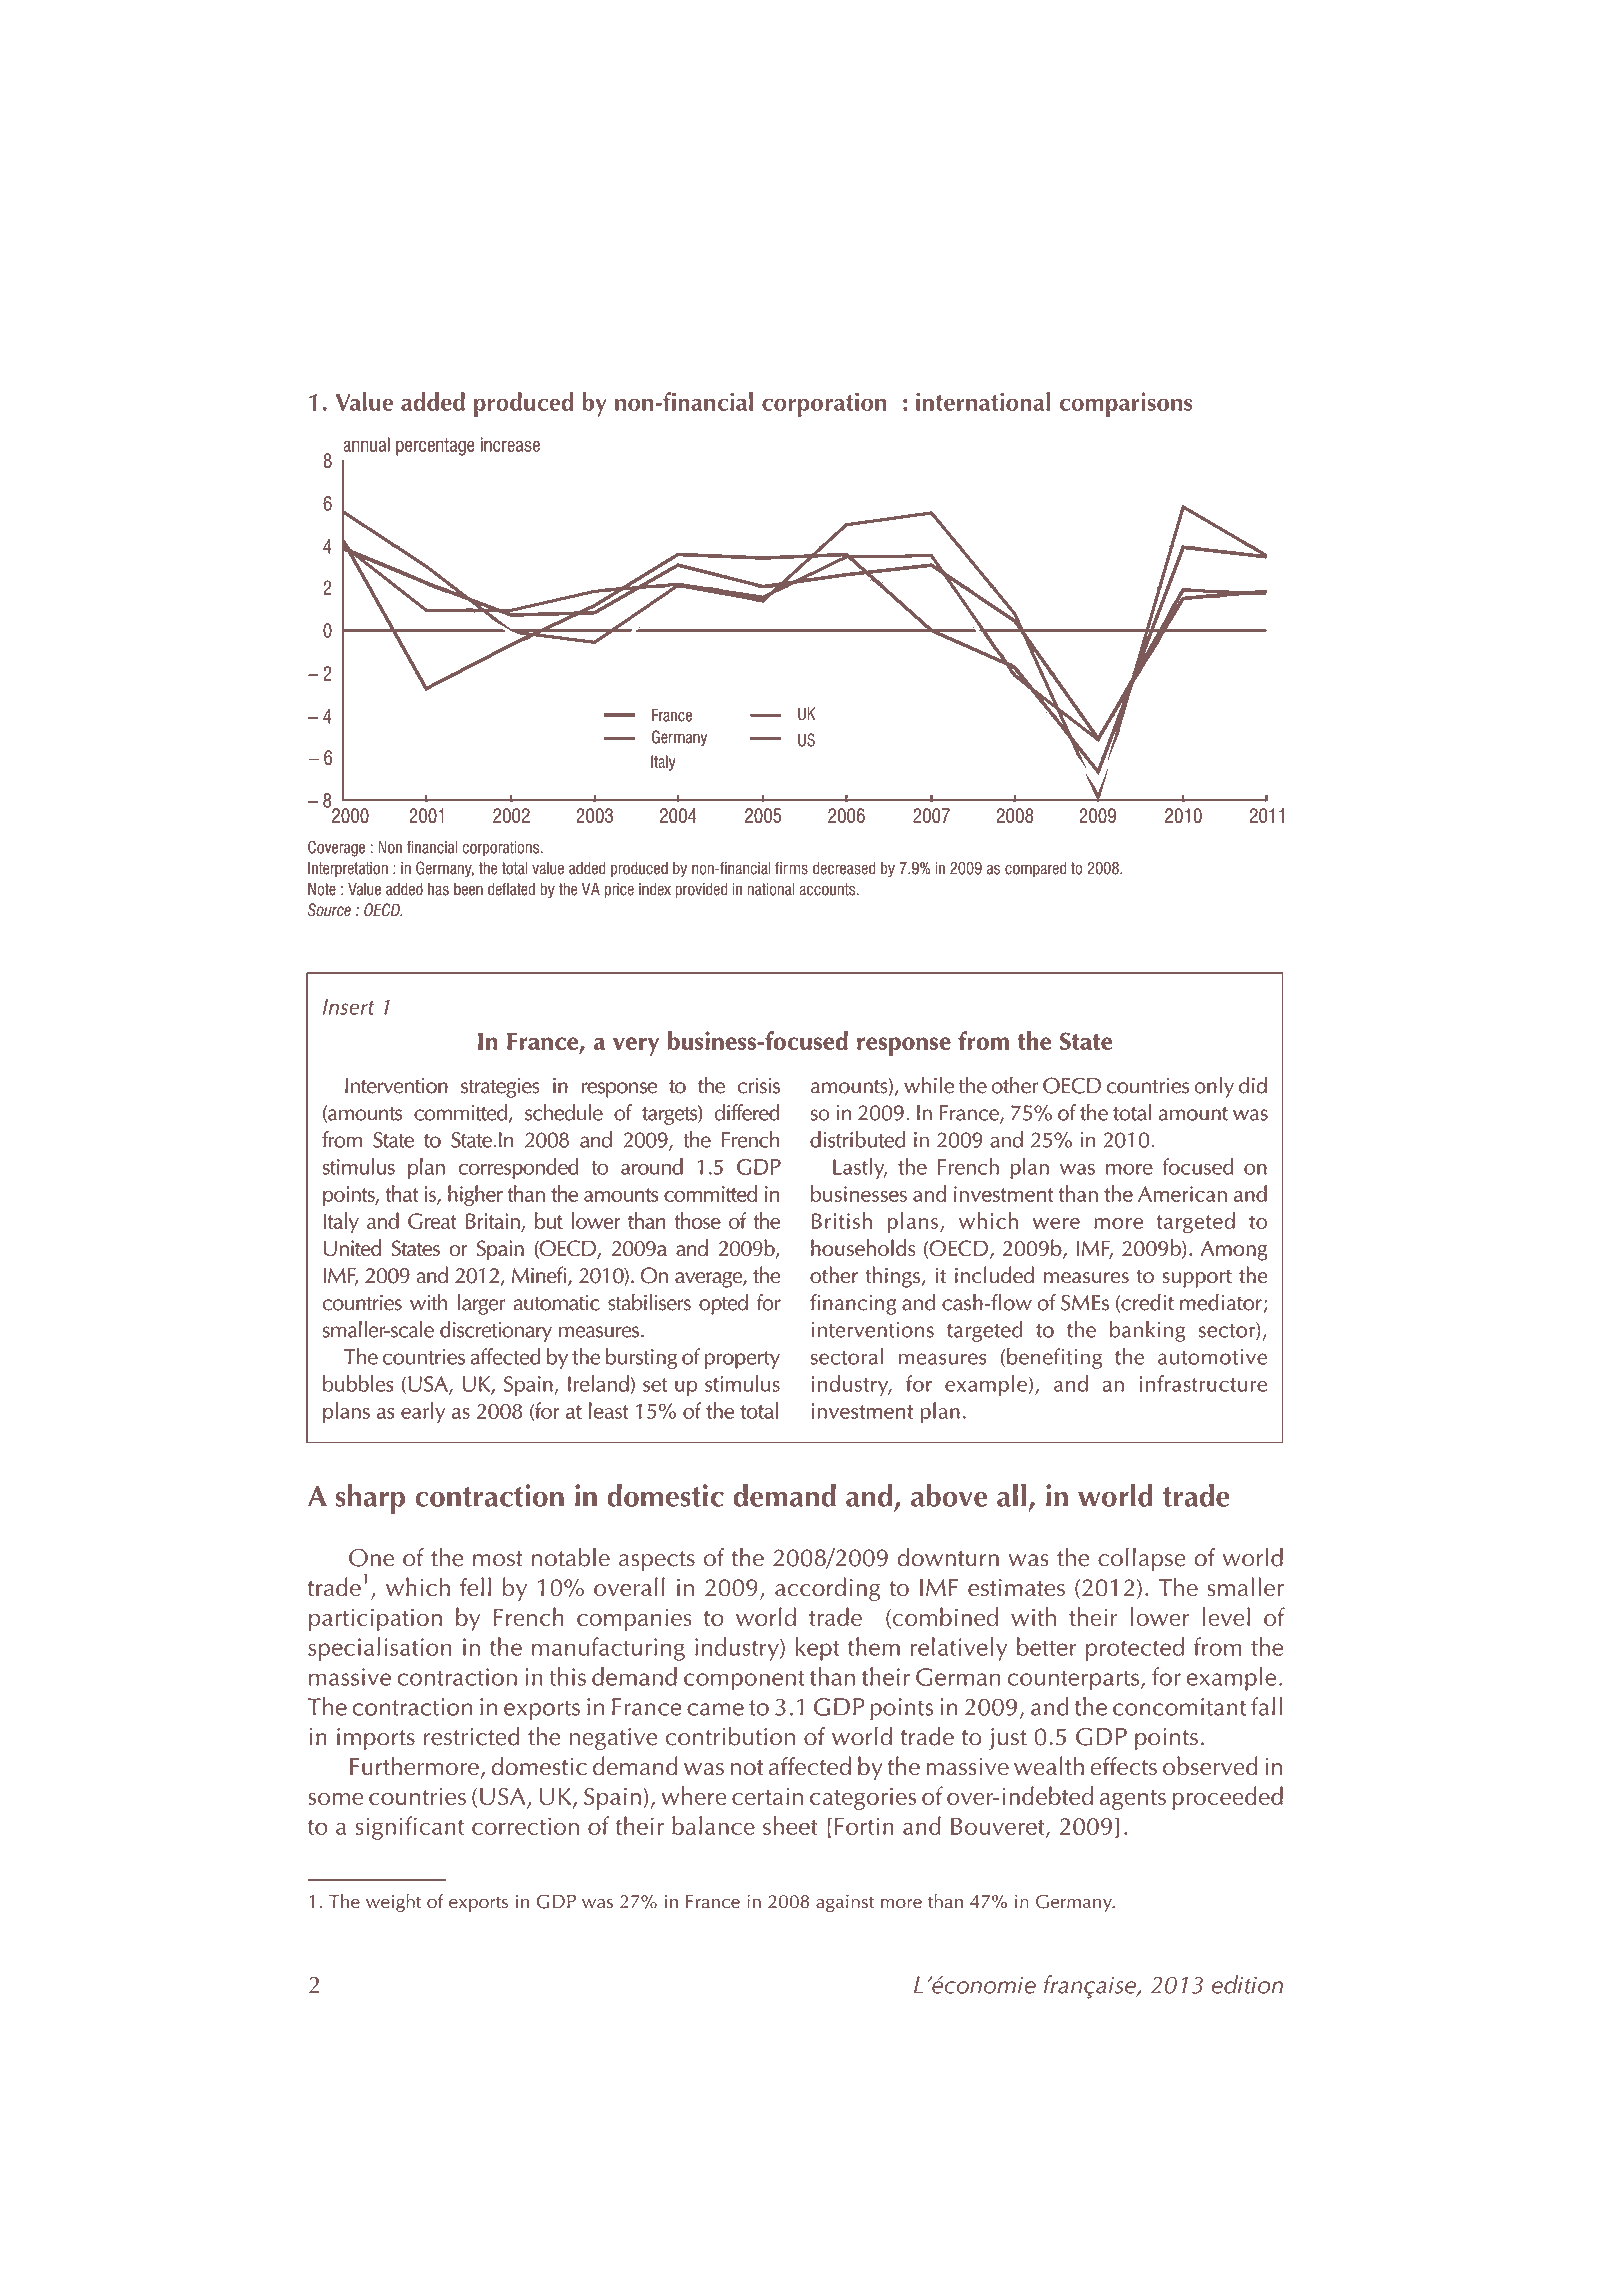 This screenshot has width=1615, height=2284. What do you see at coordinates (435, 447) in the screenshot?
I see `percentage` at bounding box center [435, 447].
